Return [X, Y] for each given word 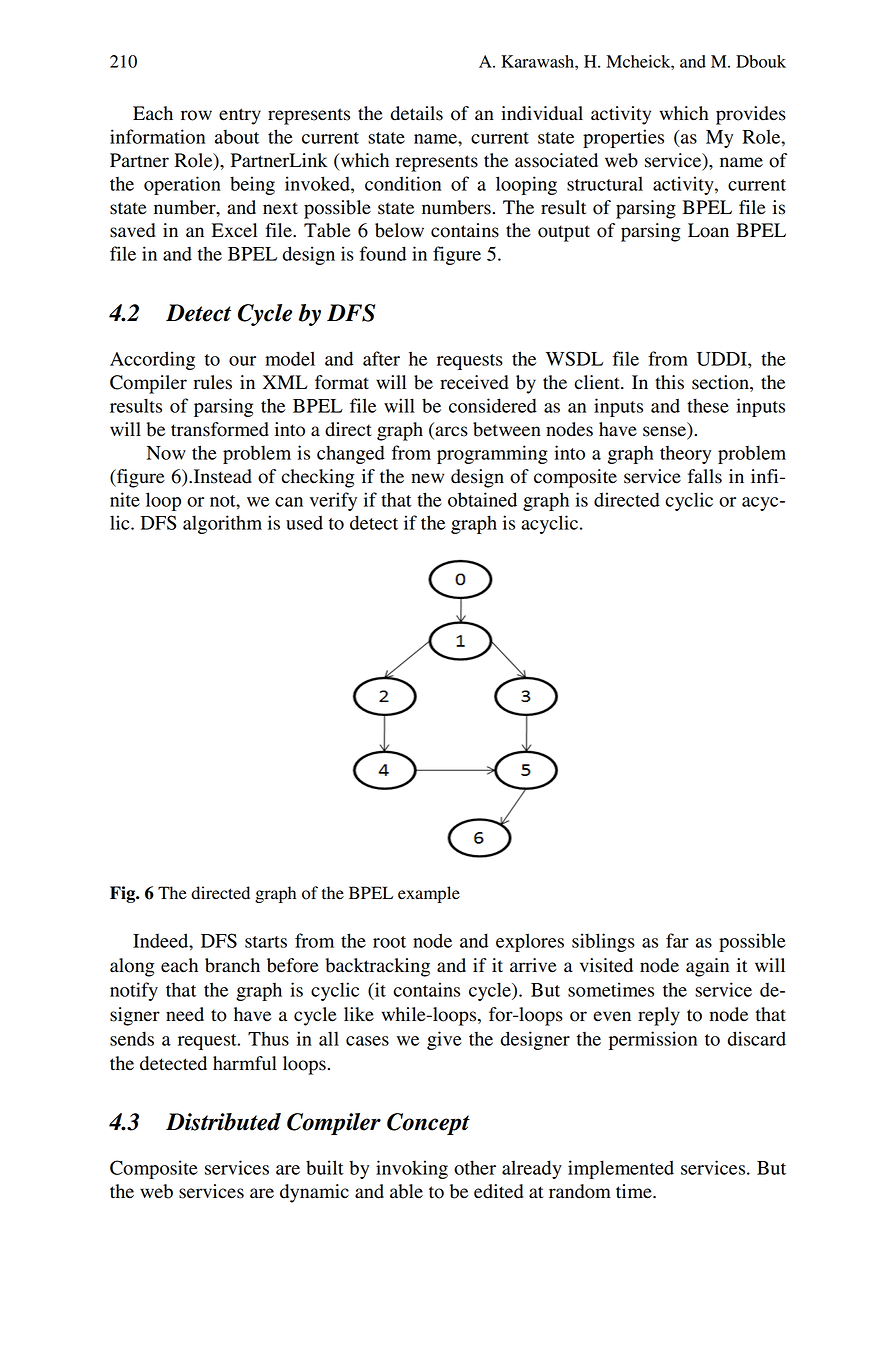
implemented [621, 1169]
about [237, 136]
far [677, 940]
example [429, 894]
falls [705, 476]
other [475, 1167]
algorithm [222, 524]
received [474, 382]
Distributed [223, 1122]
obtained [482, 499]
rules [212, 382]
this [669, 382]
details [417, 113]
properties [623, 138]
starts [266, 942]
